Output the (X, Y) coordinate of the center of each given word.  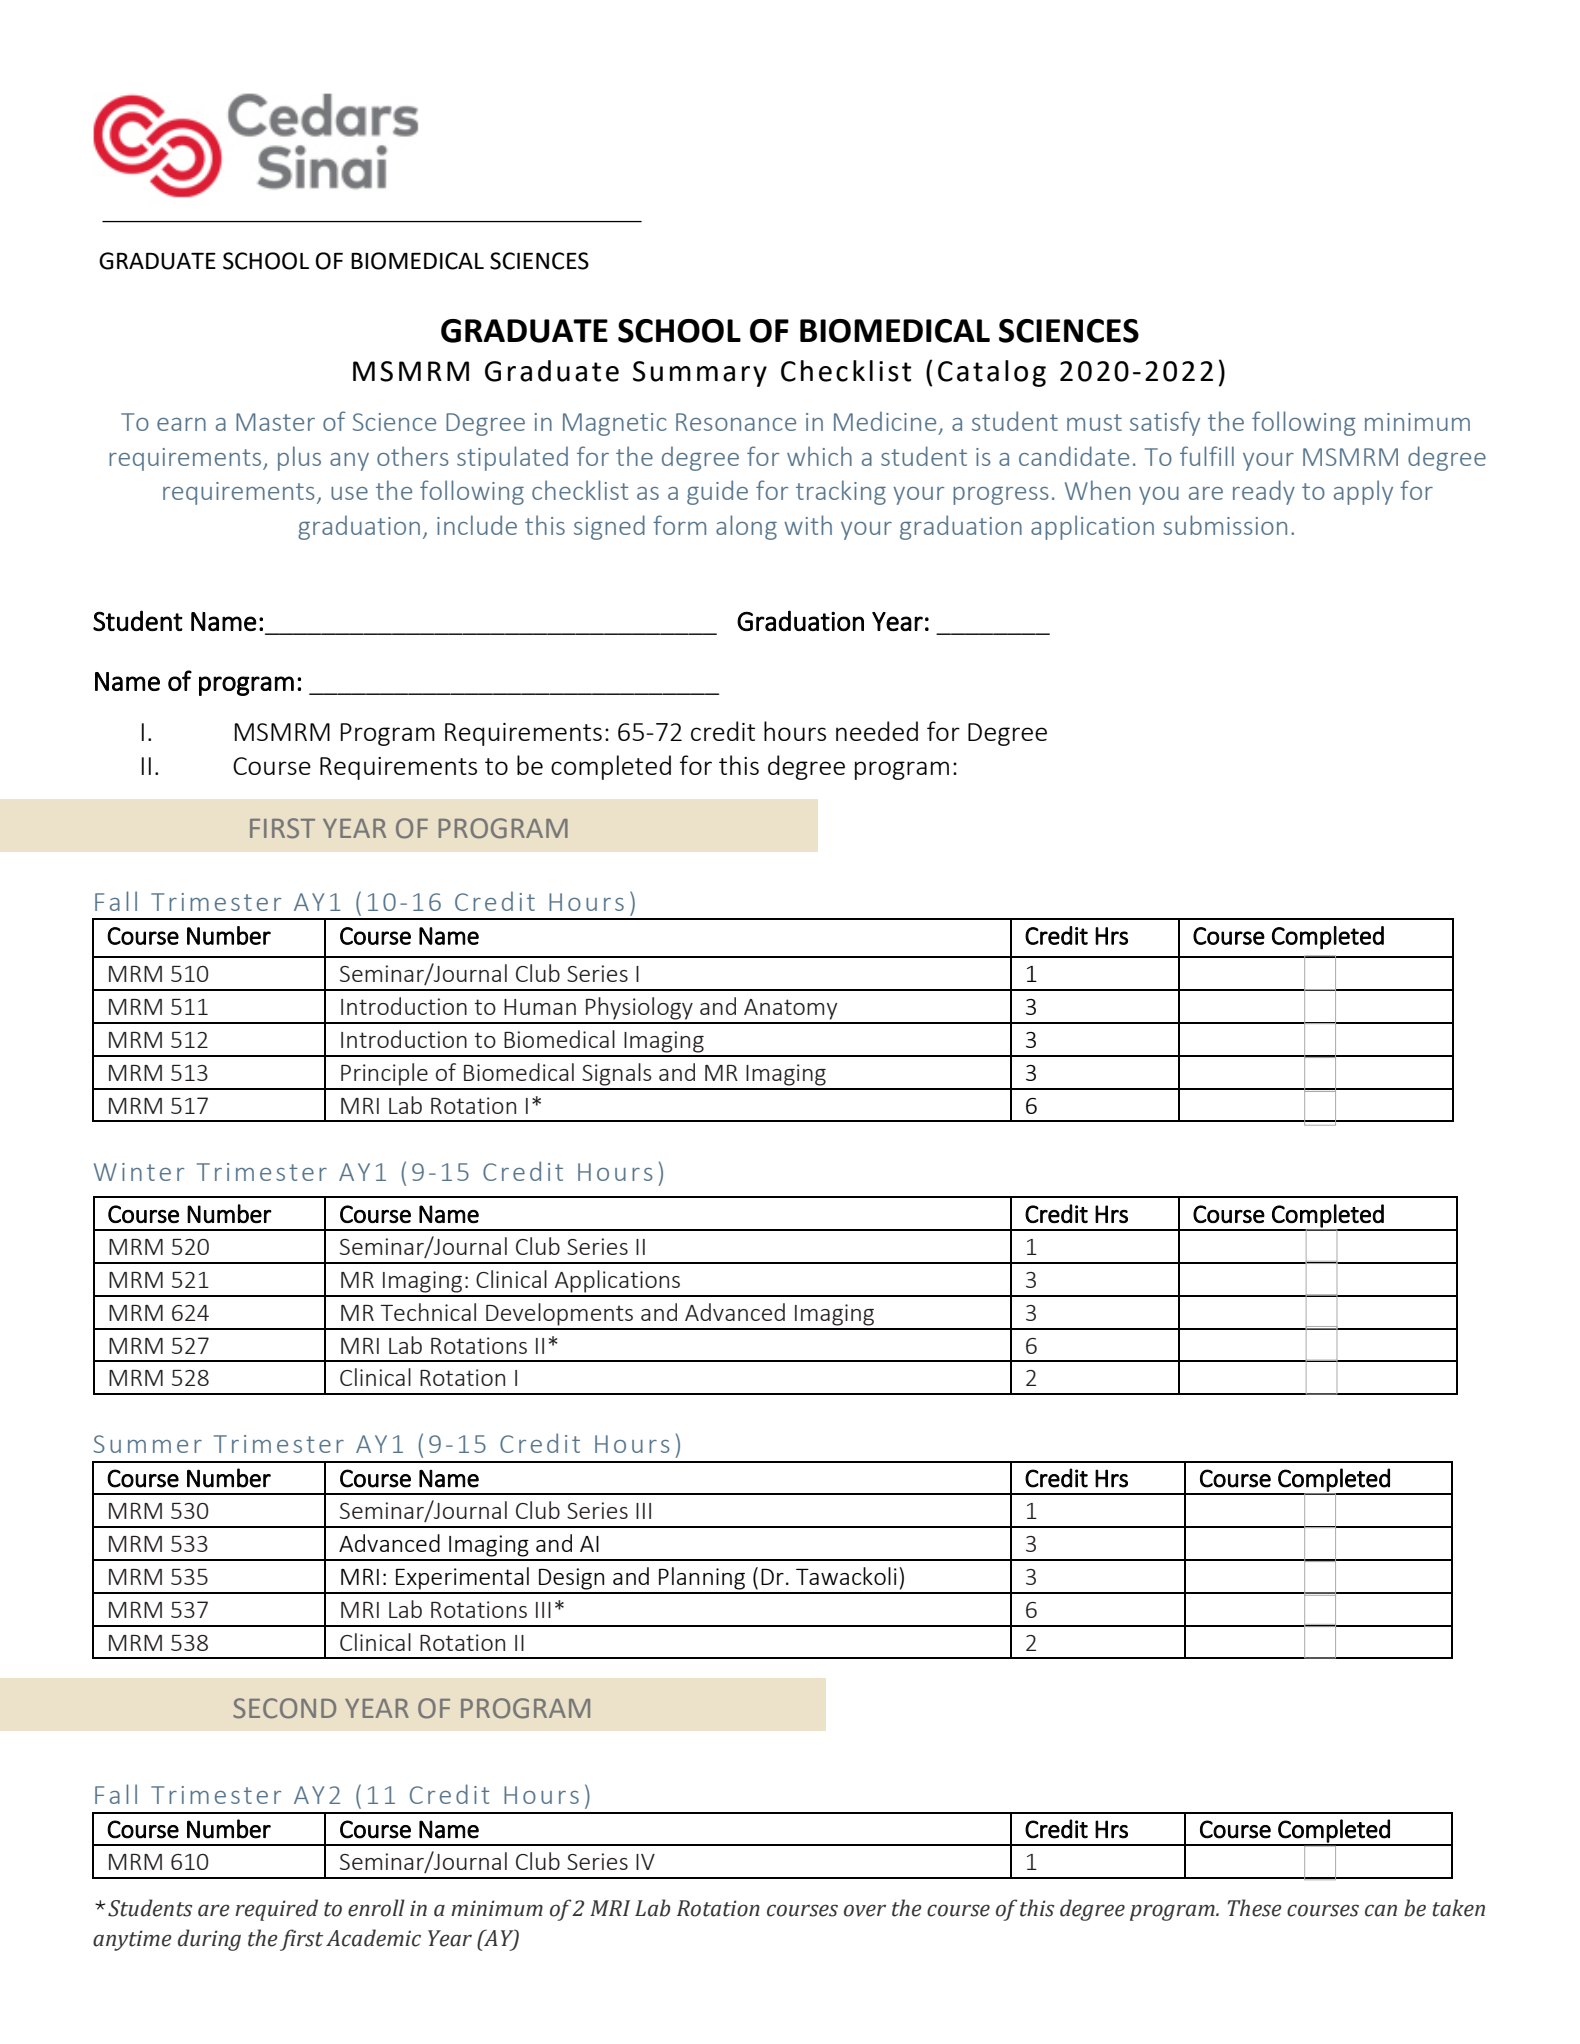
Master (275, 422)
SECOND (284, 1708)
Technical (428, 1312)
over (865, 1911)
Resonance (736, 422)
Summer (148, 1444)
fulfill (1207, 456)
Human (540, 1007)
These (1255, 1908)
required (276, 1910)
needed (877, 731)
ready (1264, 492)
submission (1225, 525)
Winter (139, 1172)
